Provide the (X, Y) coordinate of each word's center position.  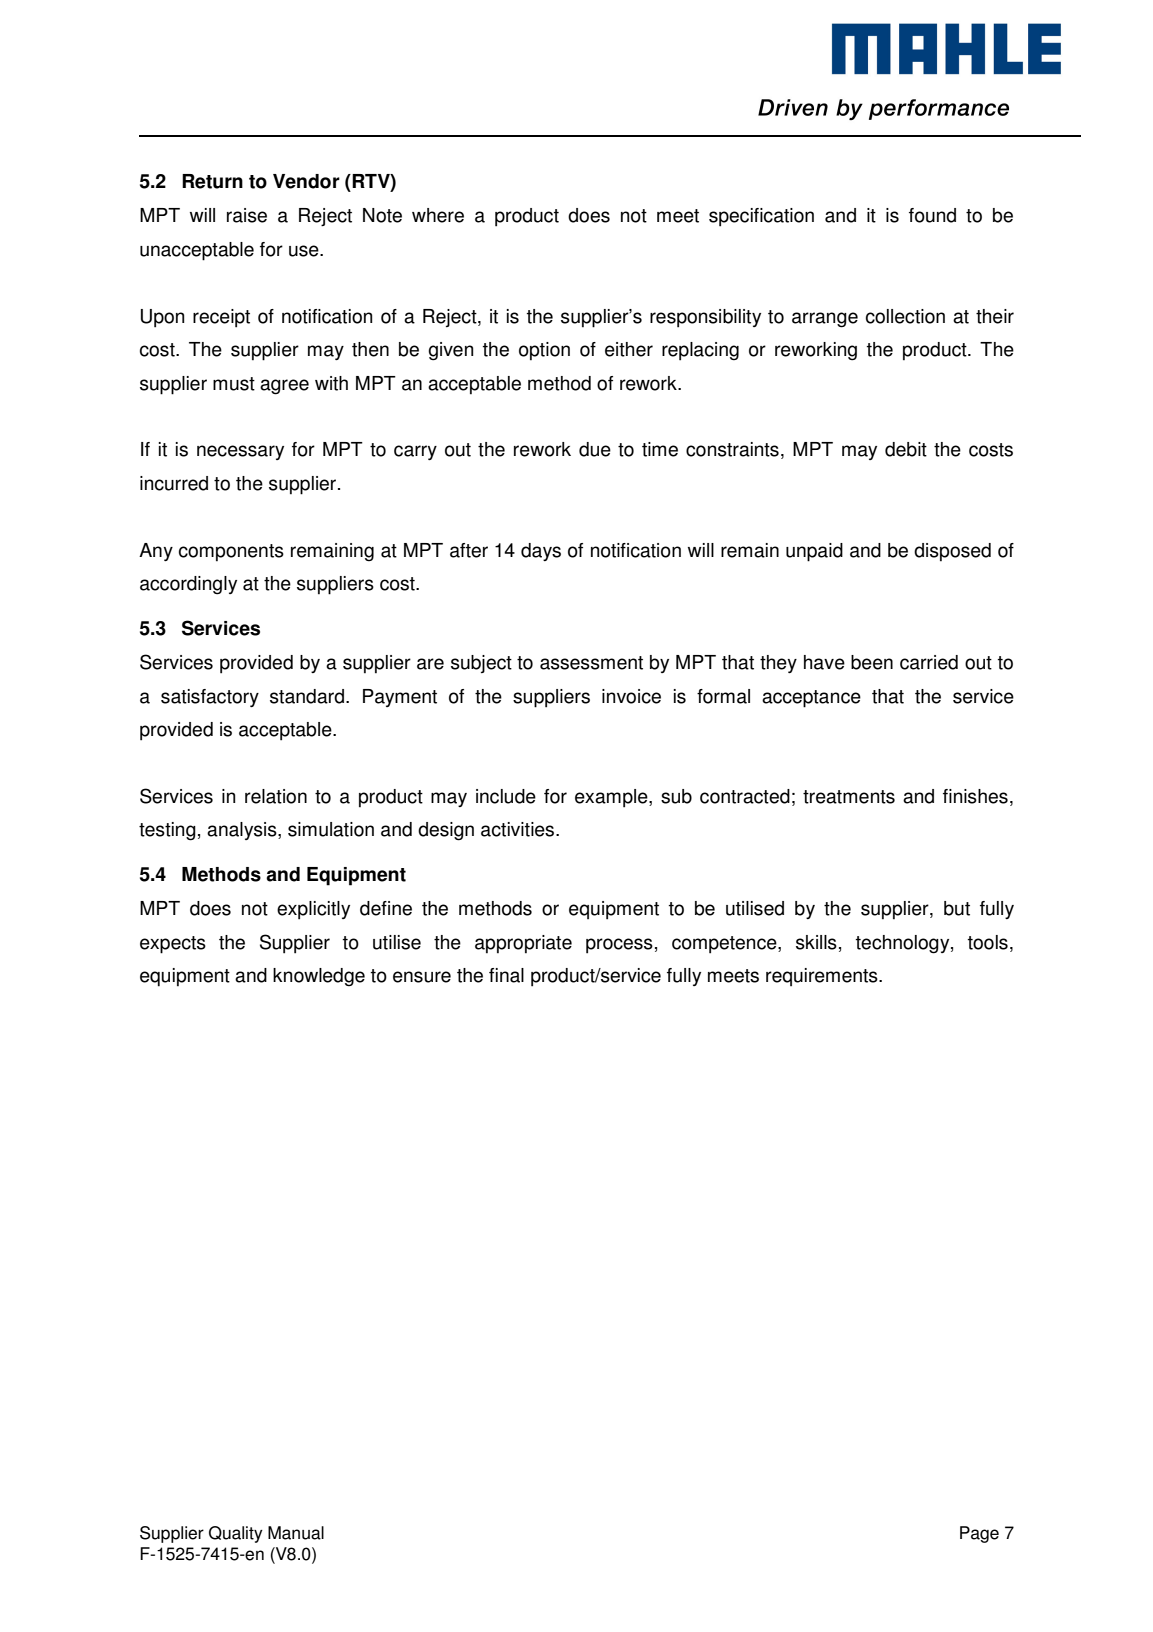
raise (247, 215)
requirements (823, 977)
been (872, 662)
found (932, 215)
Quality (236, 1534)
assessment (591, 663)
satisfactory (210, 698)
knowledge (319, 977)
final (506, 975)
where (438, 215)
